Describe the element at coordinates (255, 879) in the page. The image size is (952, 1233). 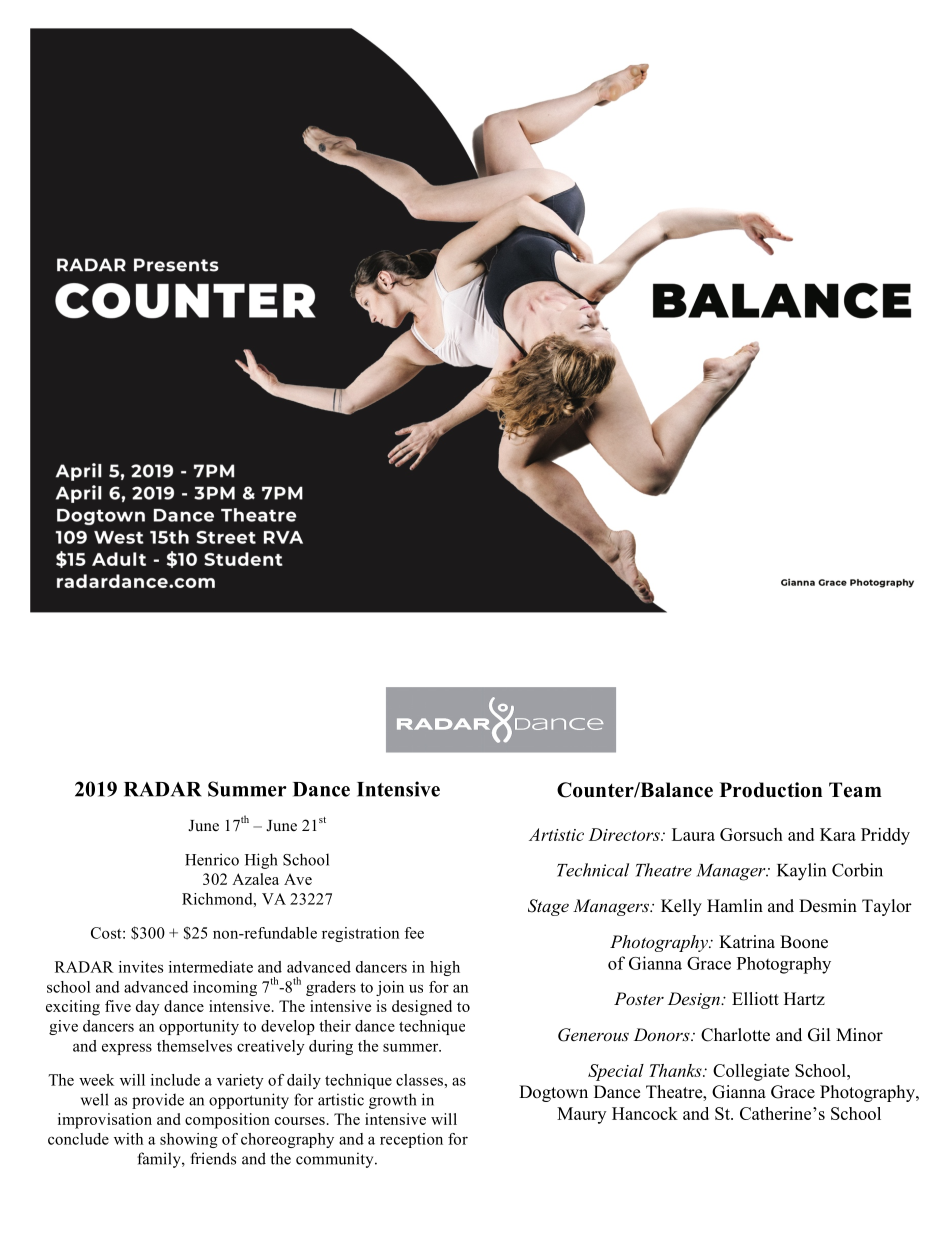
I see `Azalea` at that location.
